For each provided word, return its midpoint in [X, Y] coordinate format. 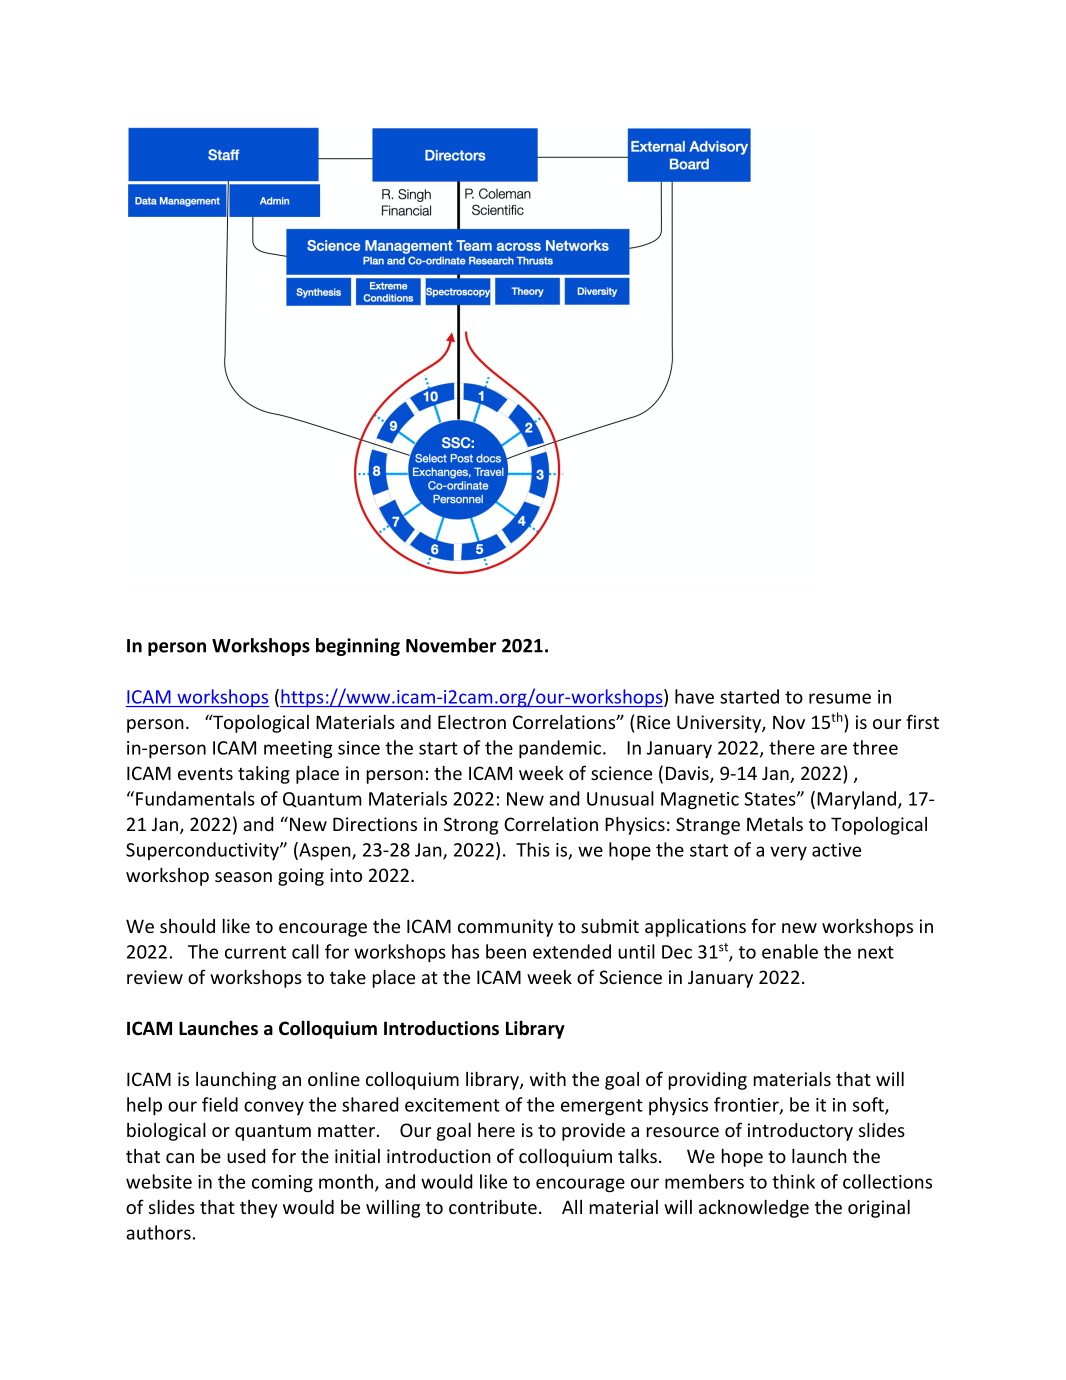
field [220, 1104]
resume [840, 698]
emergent [602, 1107]
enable [790, 951]
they [259, 1209]
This [533, 849]
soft [869, 1105]
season [243, 877]
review [155, 977]
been [506, 951]
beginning [358, 647]
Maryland [856, 800]
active [836, 850]
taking [264, 774]
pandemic [561, 749]
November [451, 645]
